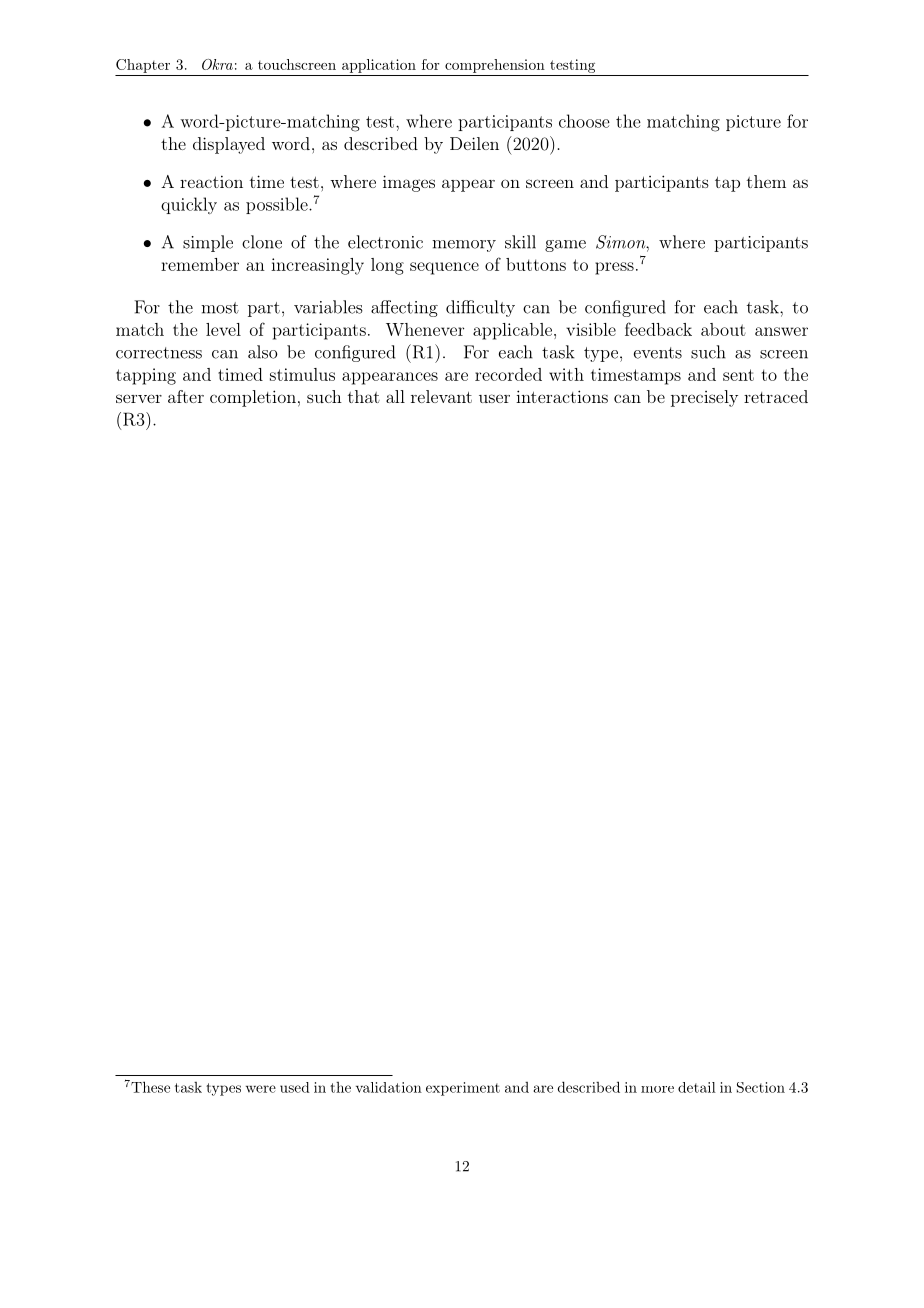 This screenshot has width=924, height=1308. I want to click on were, so click(261, 1089).
